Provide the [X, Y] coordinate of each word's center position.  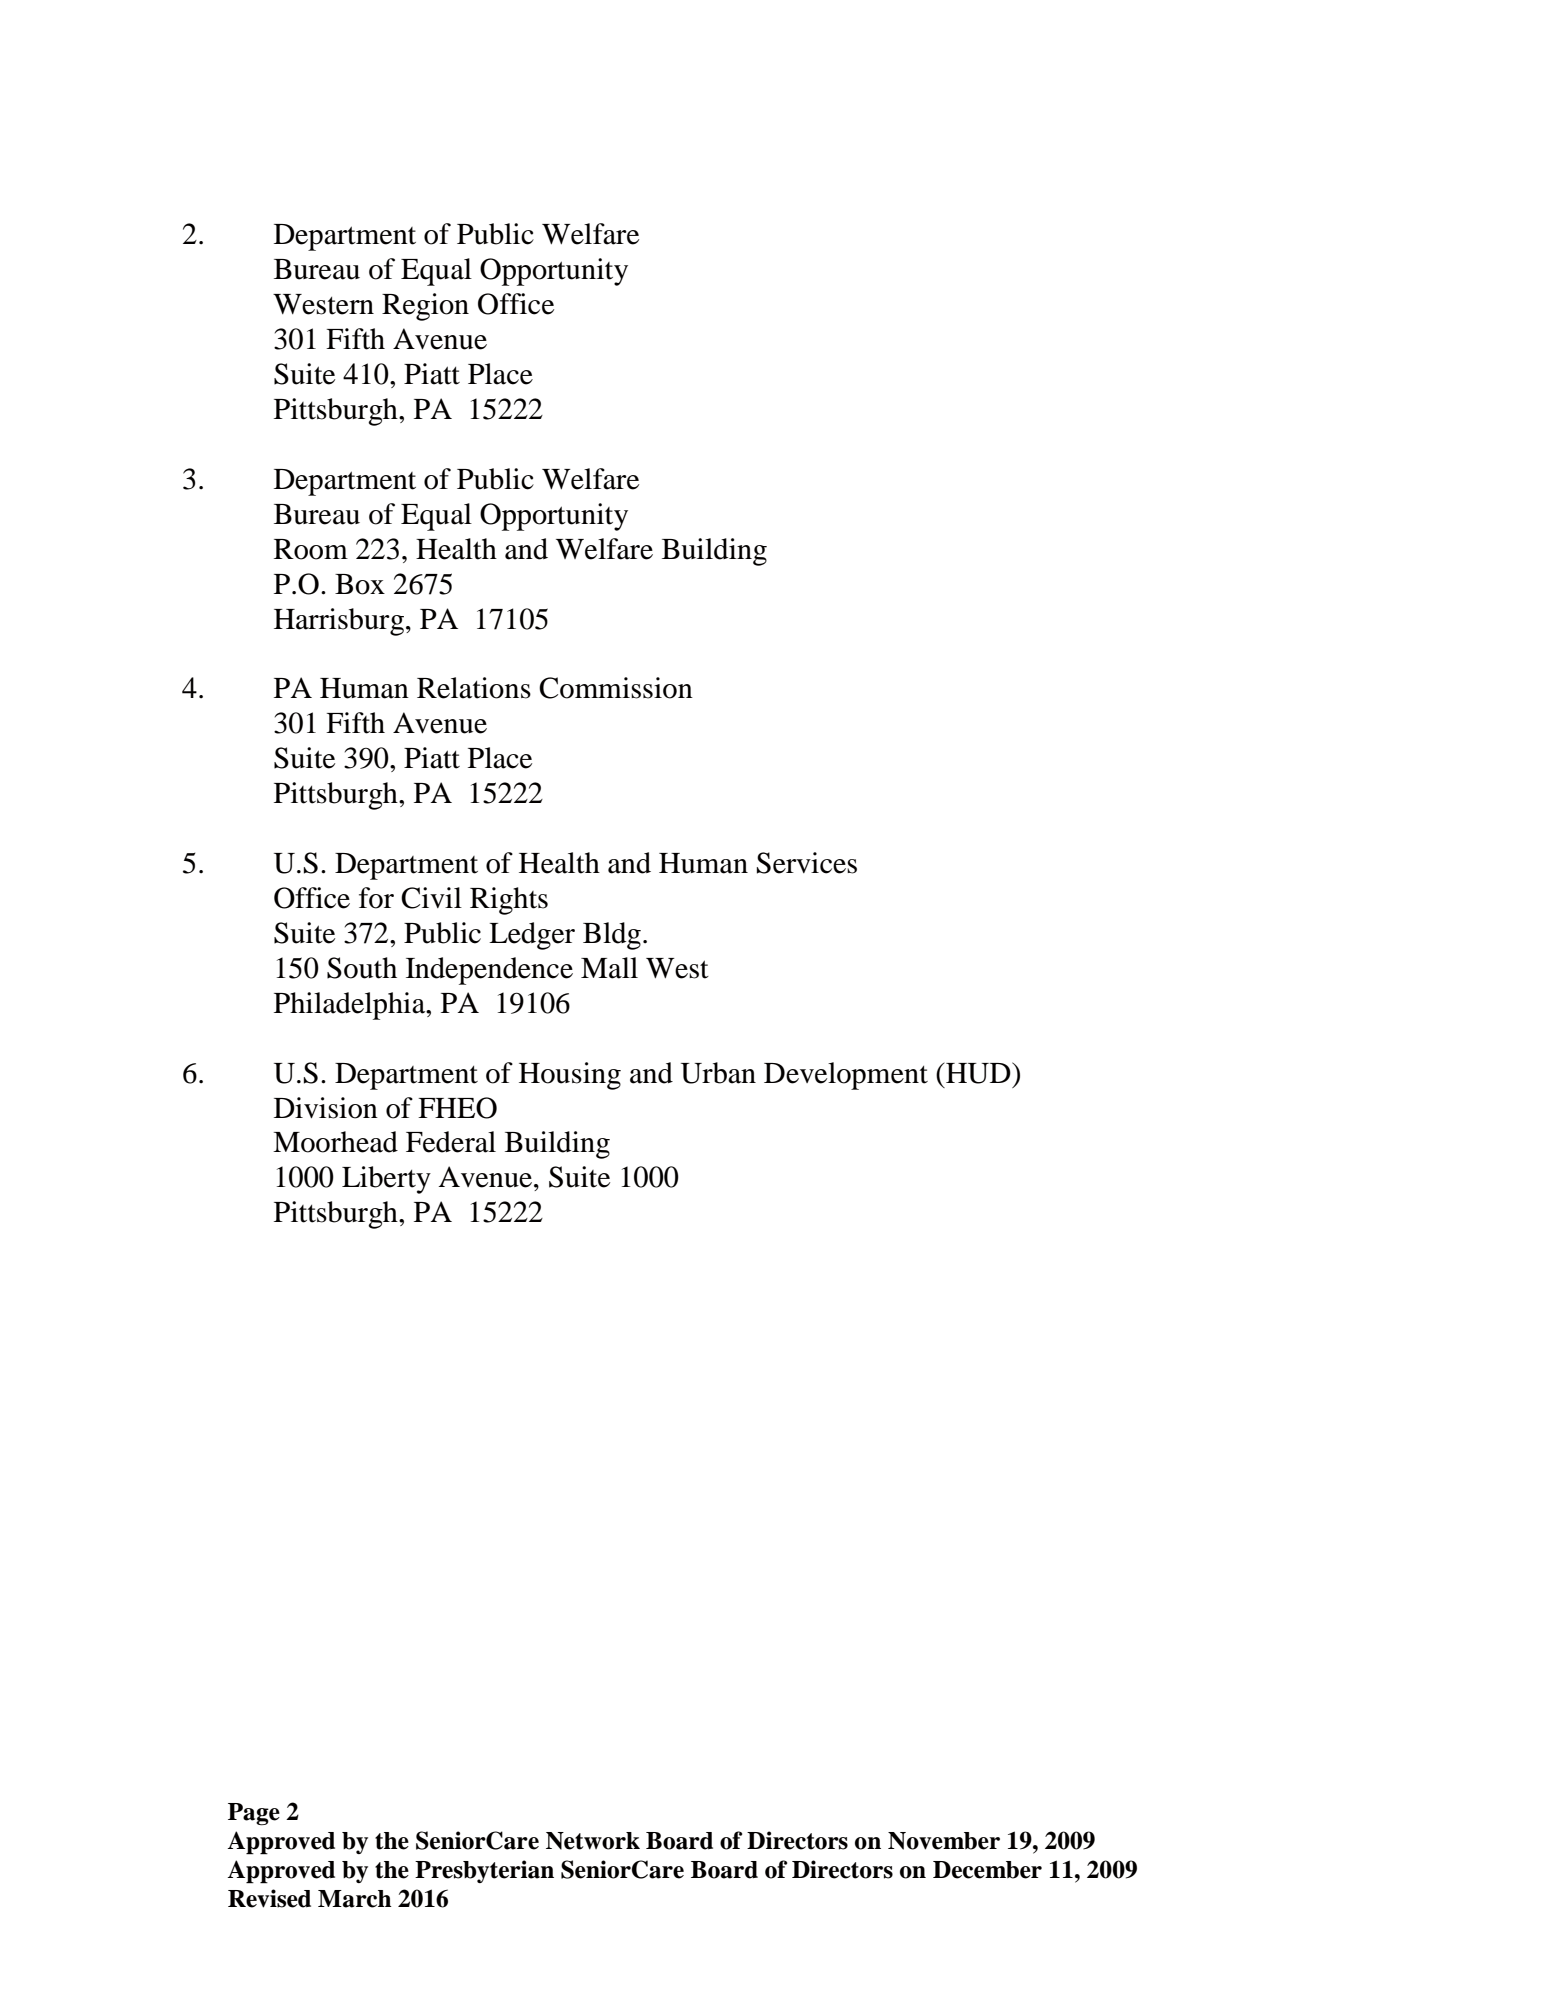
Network [593, 1841]
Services [807, 863]
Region [425, 307]
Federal [451, 1142]
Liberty [386, 1180]
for [376, 898]
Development [846, 1076]
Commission [616, 688]
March [355, 1899]
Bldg [612, 936]
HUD [978, 1073]
